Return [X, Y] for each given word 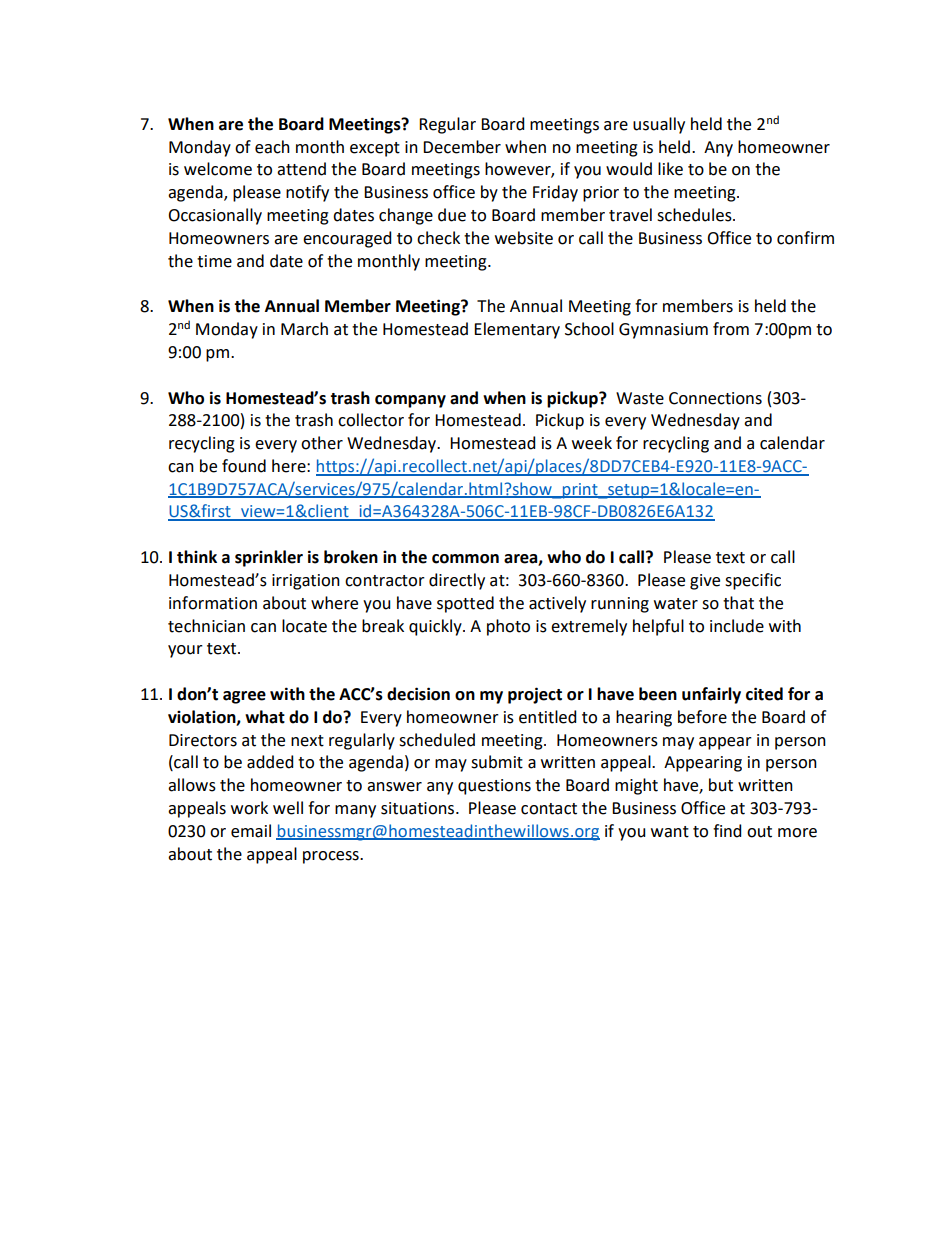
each [272, 147]
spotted [465, 604]
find [727, 831]
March [304, 329]
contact [549, 809]
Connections [715, 398]
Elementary [517, 330]
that [738, 603]
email [251, 831]
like [670, 169]
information [213, 603]
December [462, 147]
